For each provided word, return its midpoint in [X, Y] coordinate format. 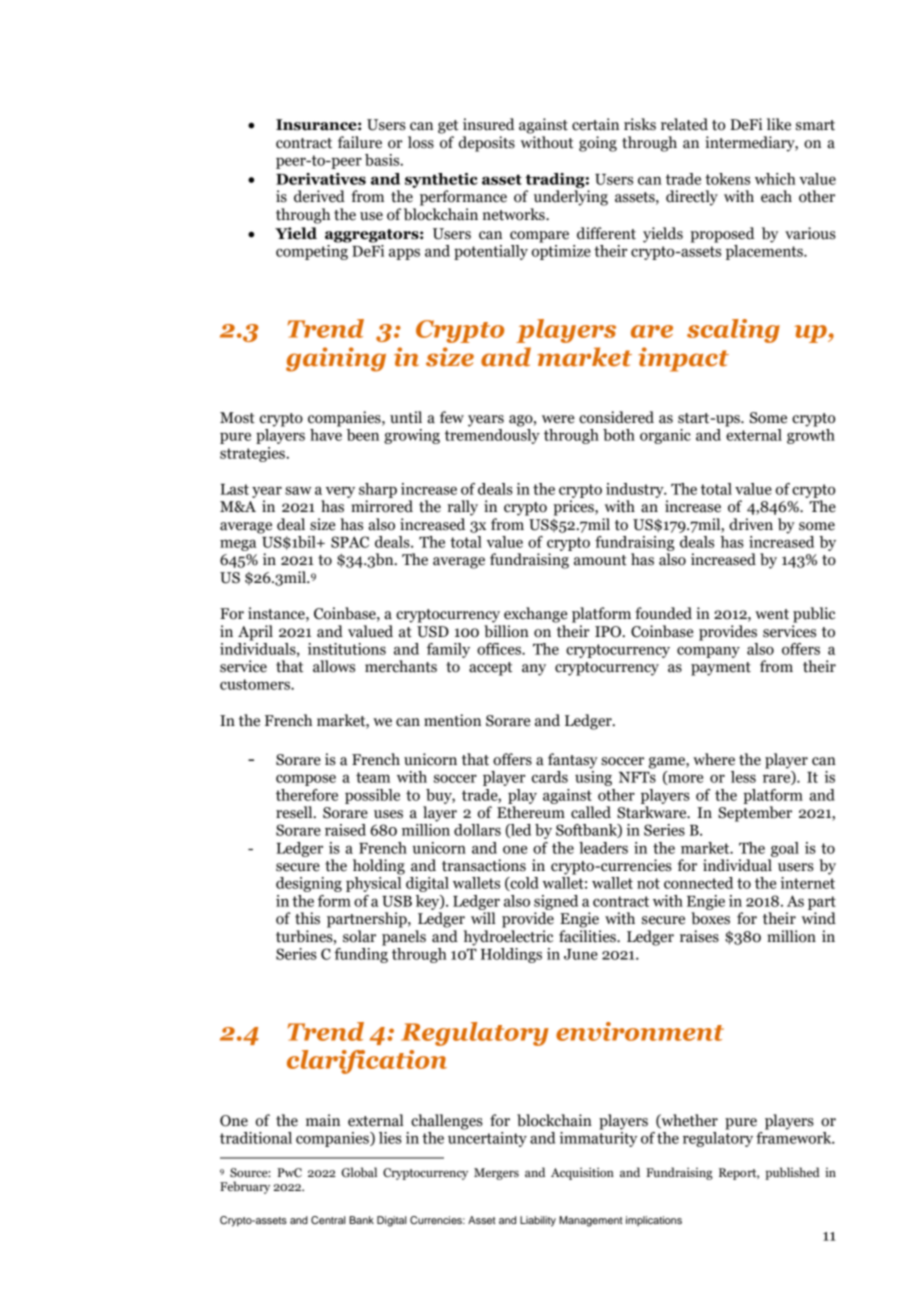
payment [721, 669]
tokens [727, 179]
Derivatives [321, 179]
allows [334, 666]
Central [328, 1220]
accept [490, 669]
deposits [487, 144]
